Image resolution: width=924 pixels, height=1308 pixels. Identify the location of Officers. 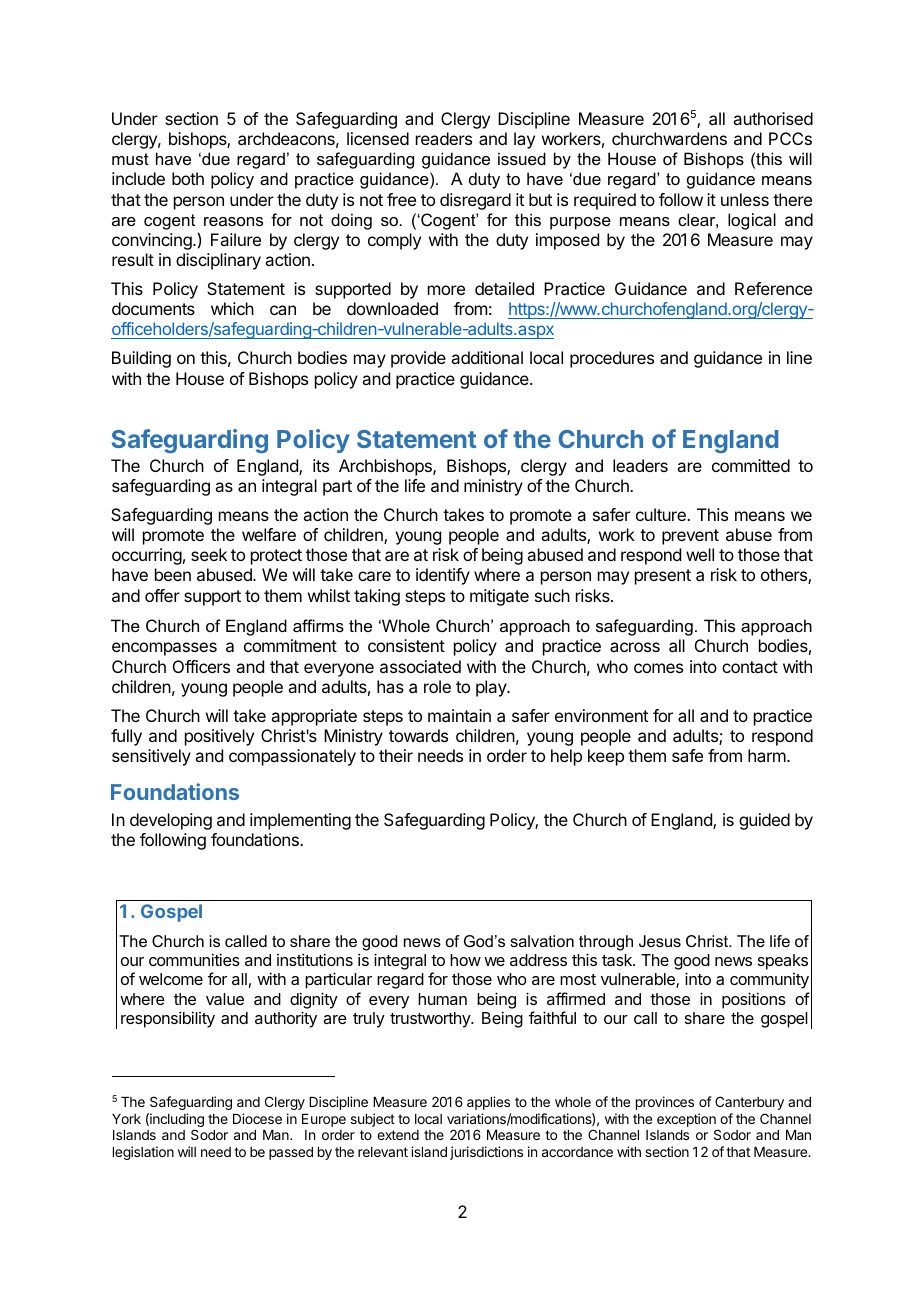
(201, 666).
